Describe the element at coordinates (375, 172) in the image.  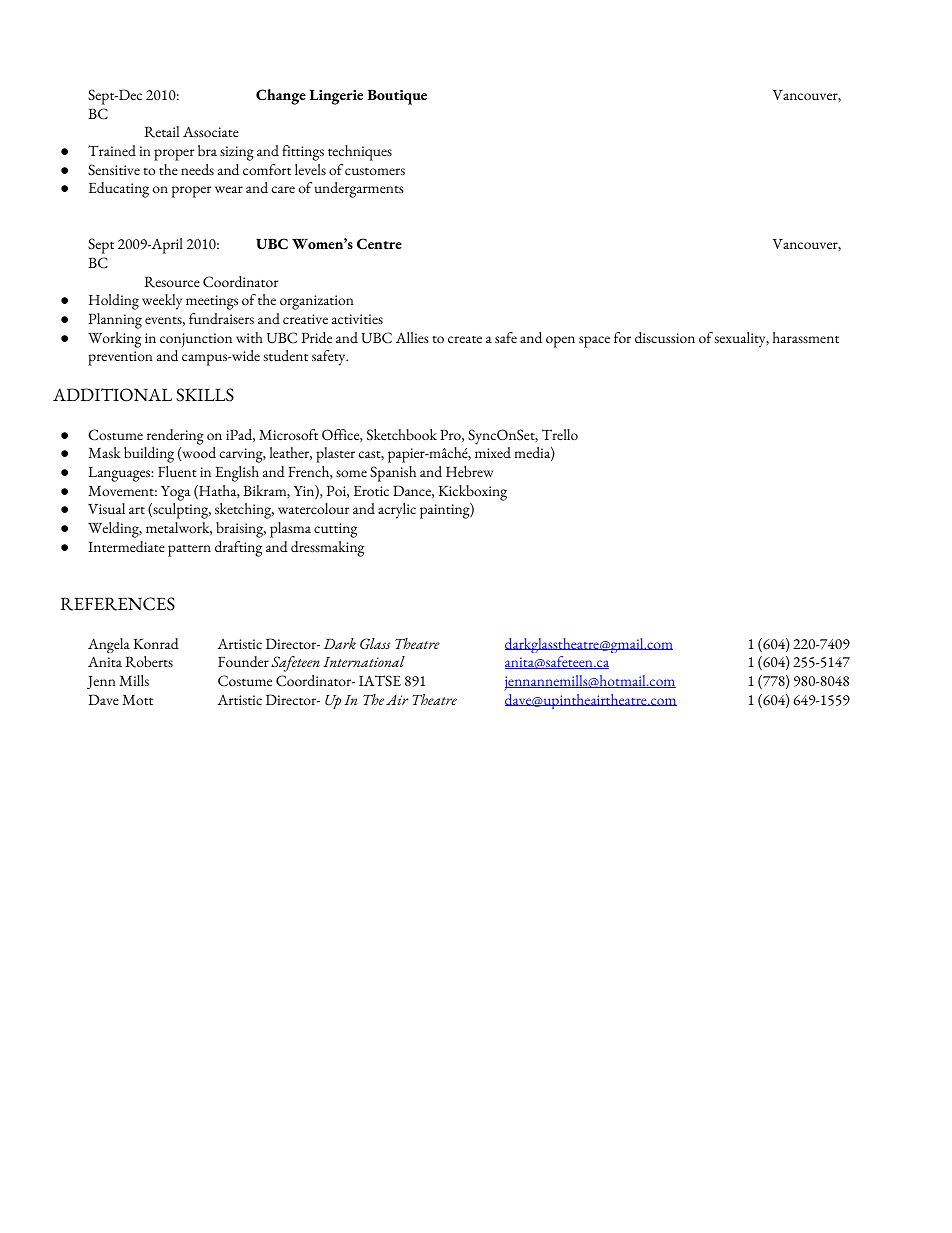
I see `customers` at that location.
